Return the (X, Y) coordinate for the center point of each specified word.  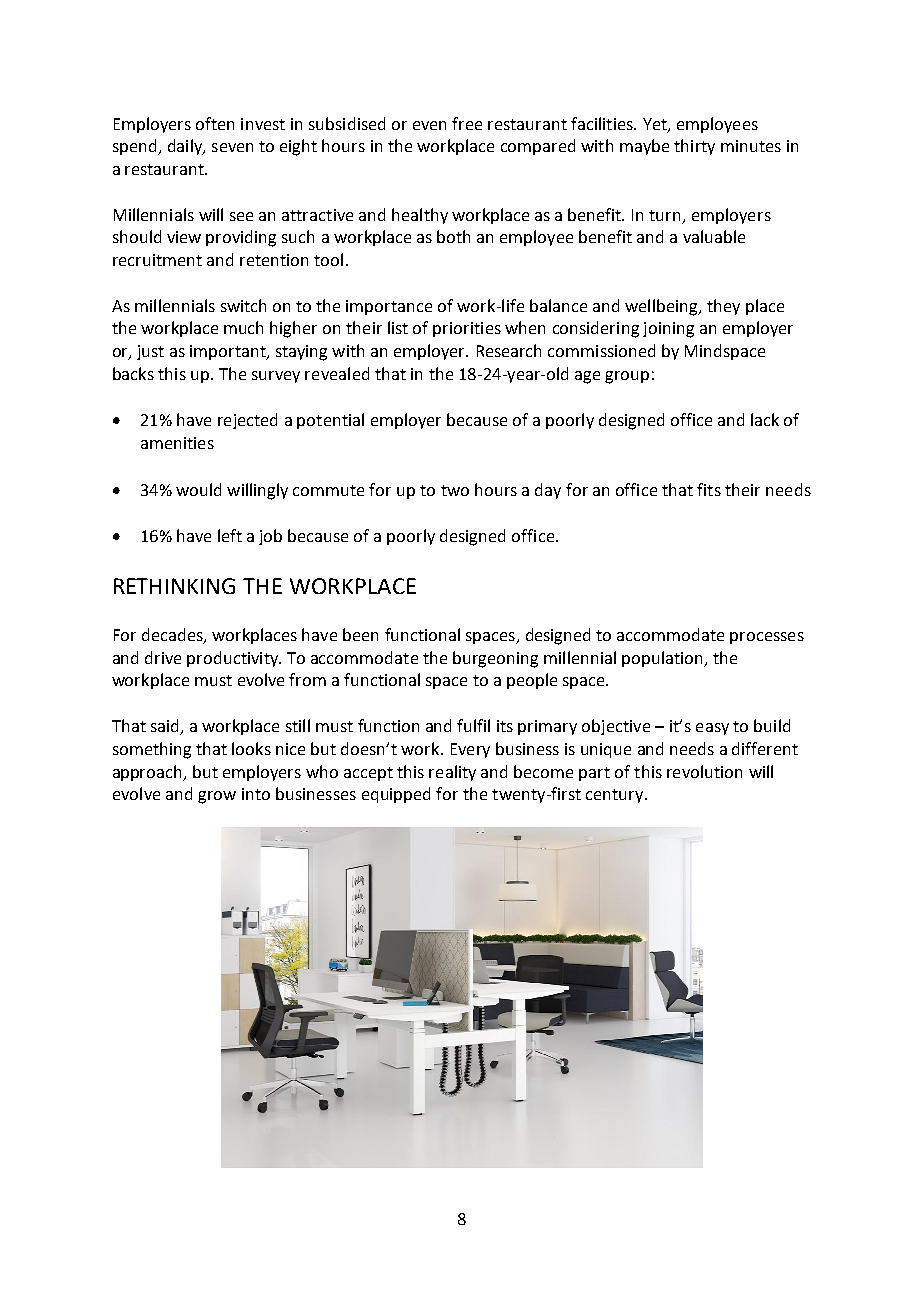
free (467, 123)
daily (186, 147)
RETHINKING (174, 586)
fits (709, 489)
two (455, 490)
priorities (467, 329)
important (229, 352)
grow (217, 797)
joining (668, 330)
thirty (694, 147)
